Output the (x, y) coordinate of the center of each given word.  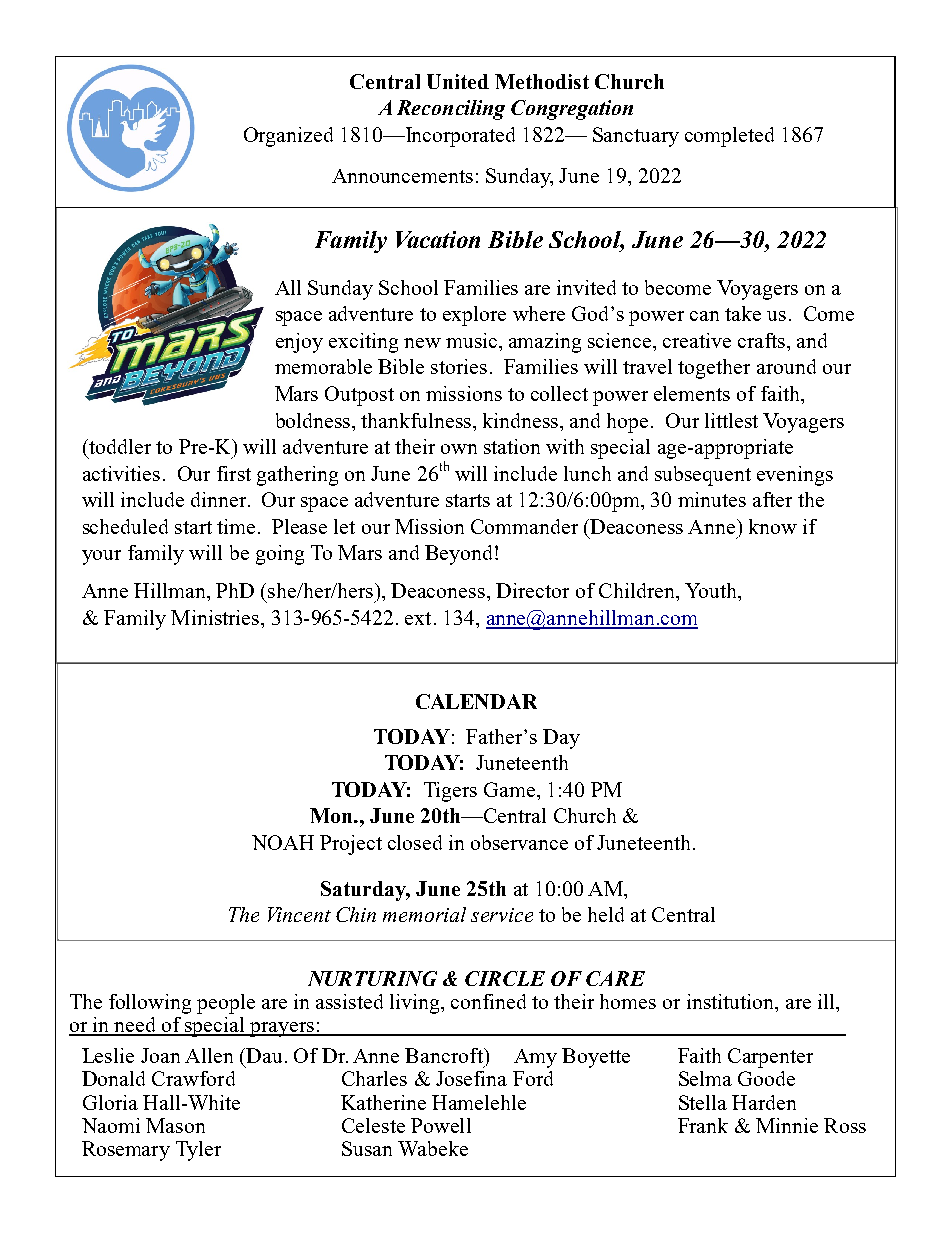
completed (729, 137)
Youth (712, 592)
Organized (288, 137)
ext (418, 618)
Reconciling (451, 110)
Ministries (216, 617)
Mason (175, 1125)
